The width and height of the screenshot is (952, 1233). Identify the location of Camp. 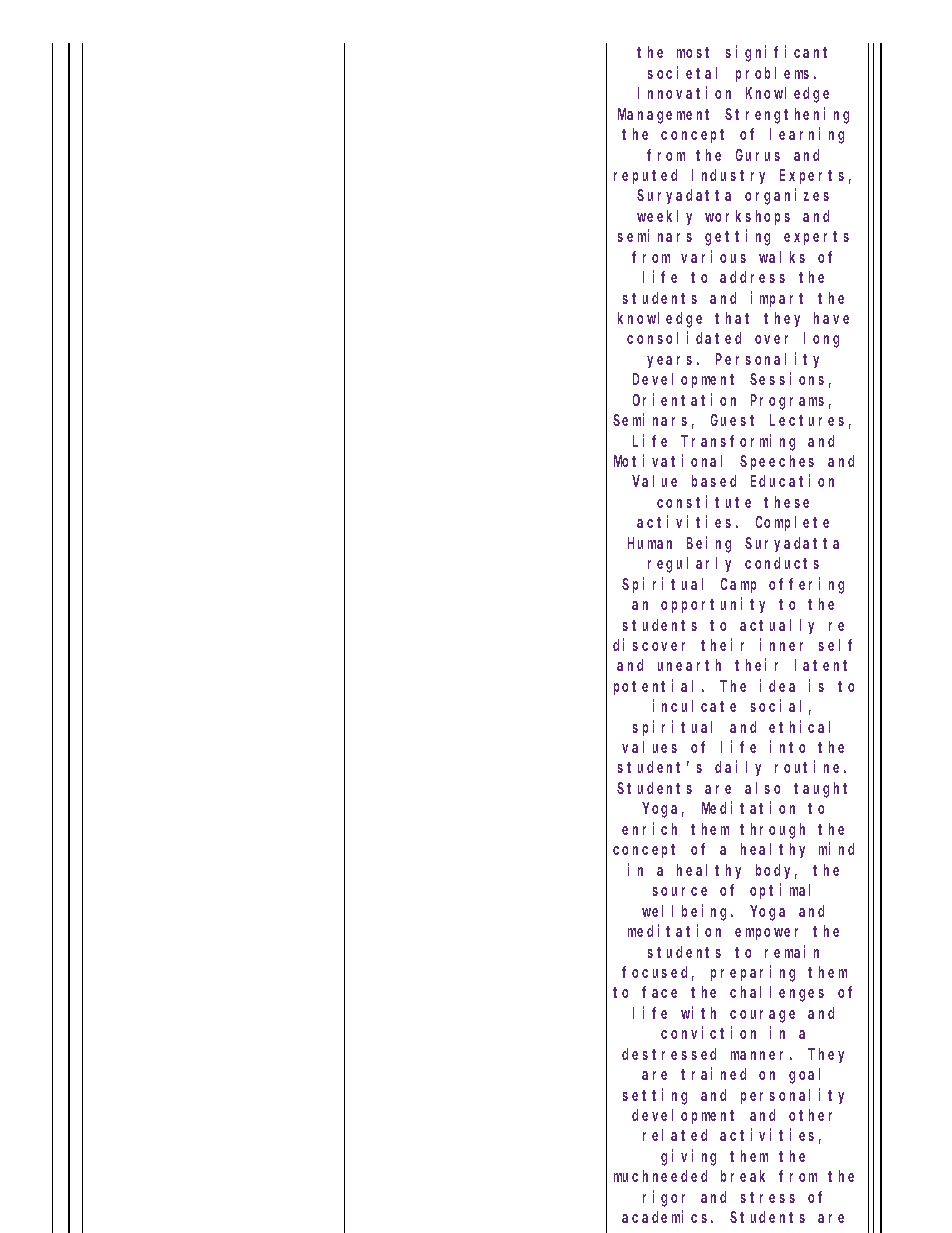
(738, 585).
